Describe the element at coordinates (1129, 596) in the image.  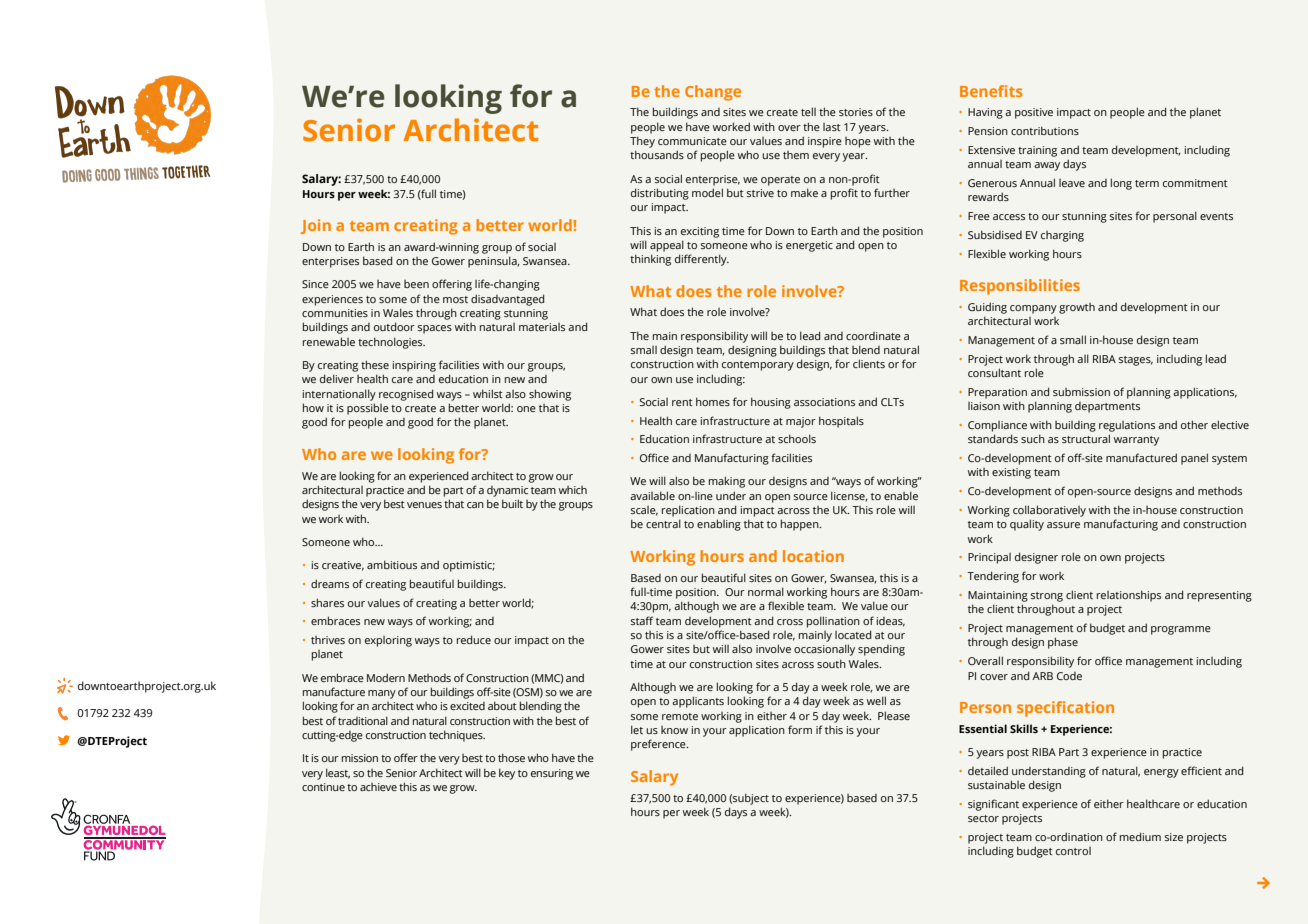
I see `relationships` at that location.
